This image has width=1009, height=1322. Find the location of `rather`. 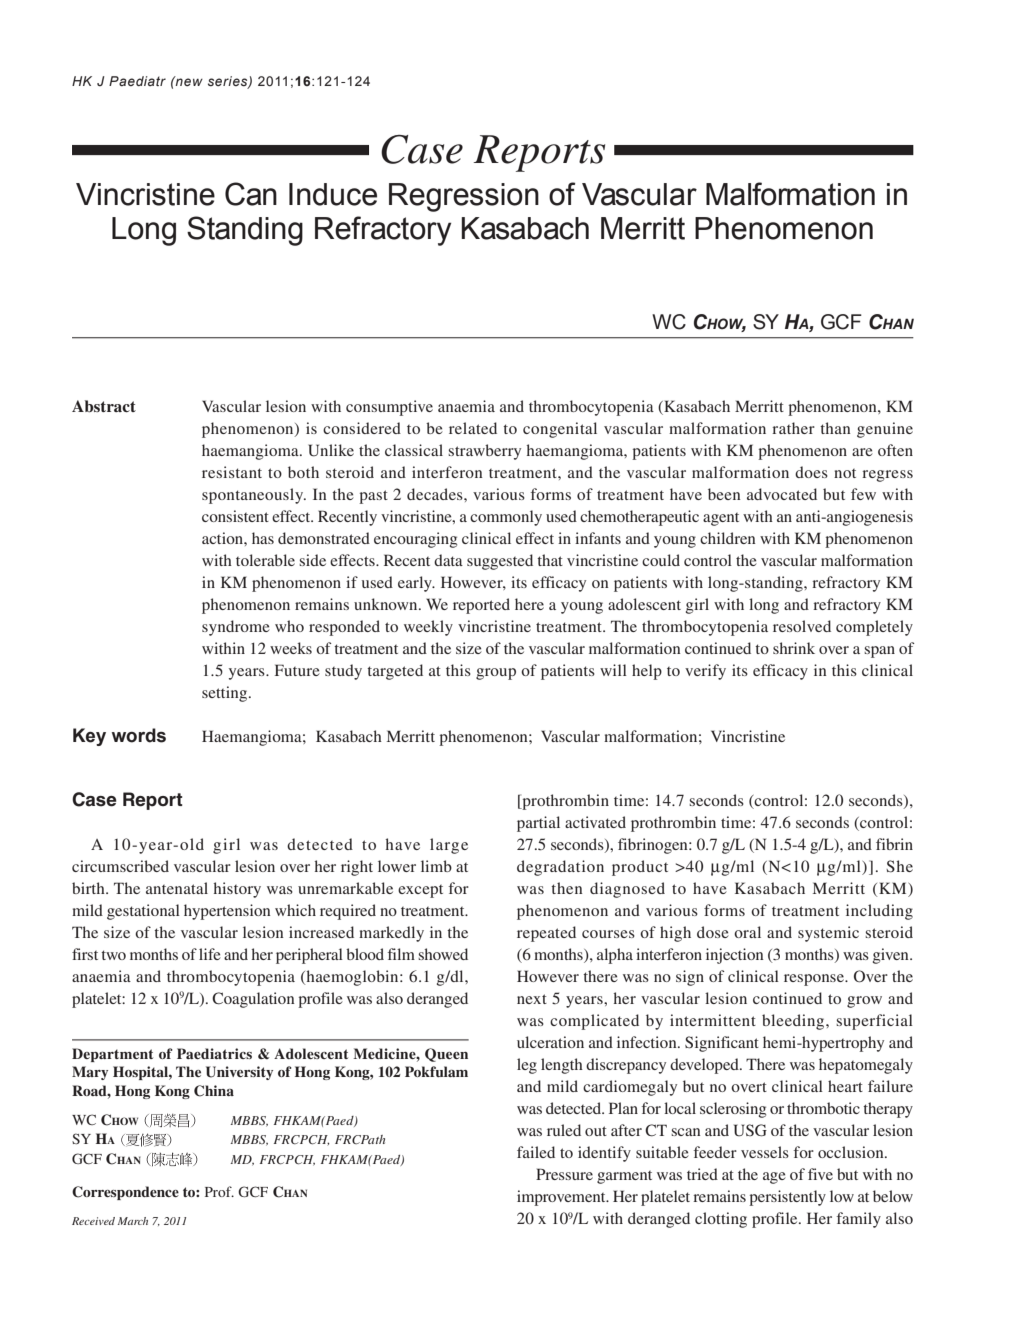

rather is located at coordinates (793, 428).
